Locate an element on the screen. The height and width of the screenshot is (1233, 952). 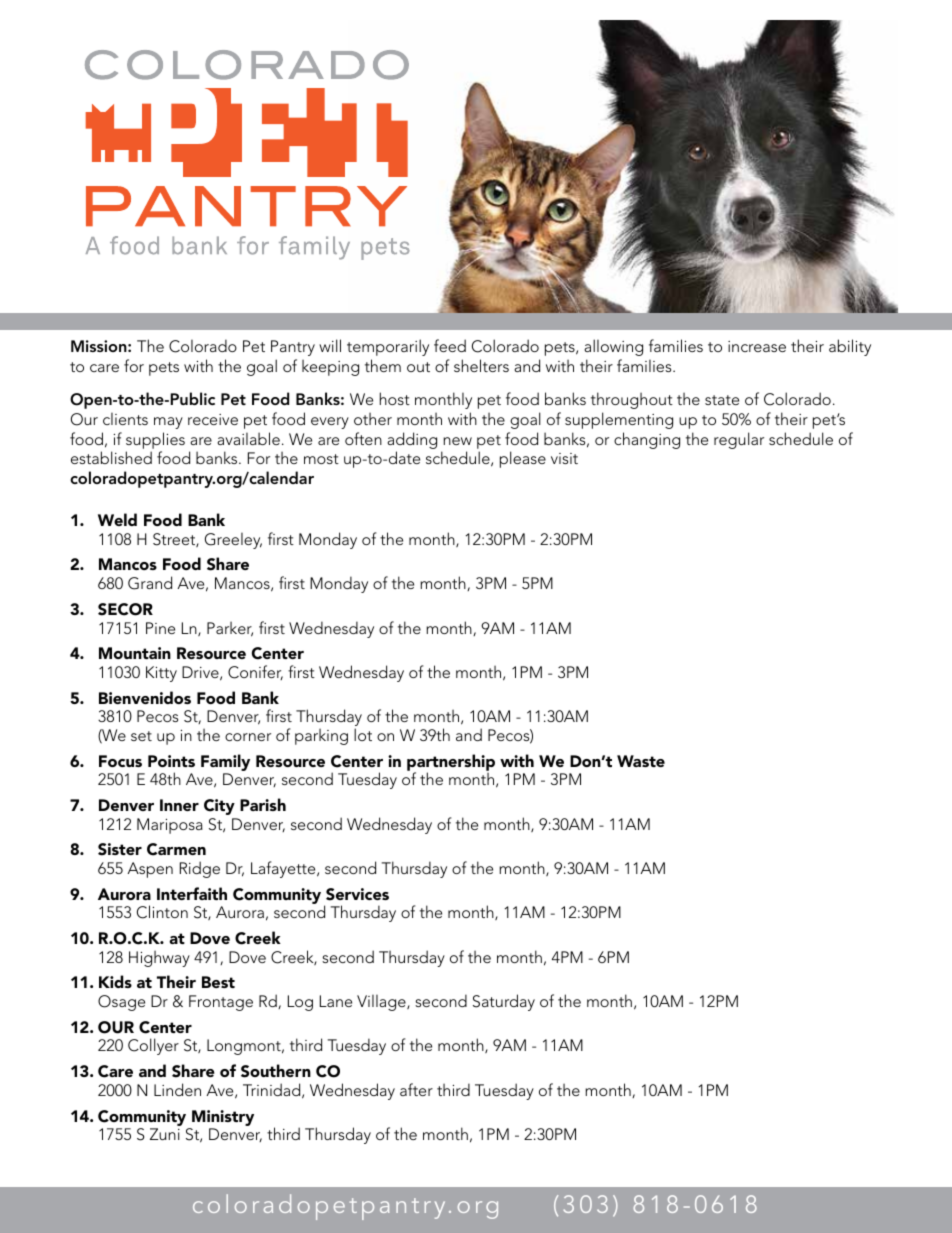
shelters is located at coordinates (481, 365).
